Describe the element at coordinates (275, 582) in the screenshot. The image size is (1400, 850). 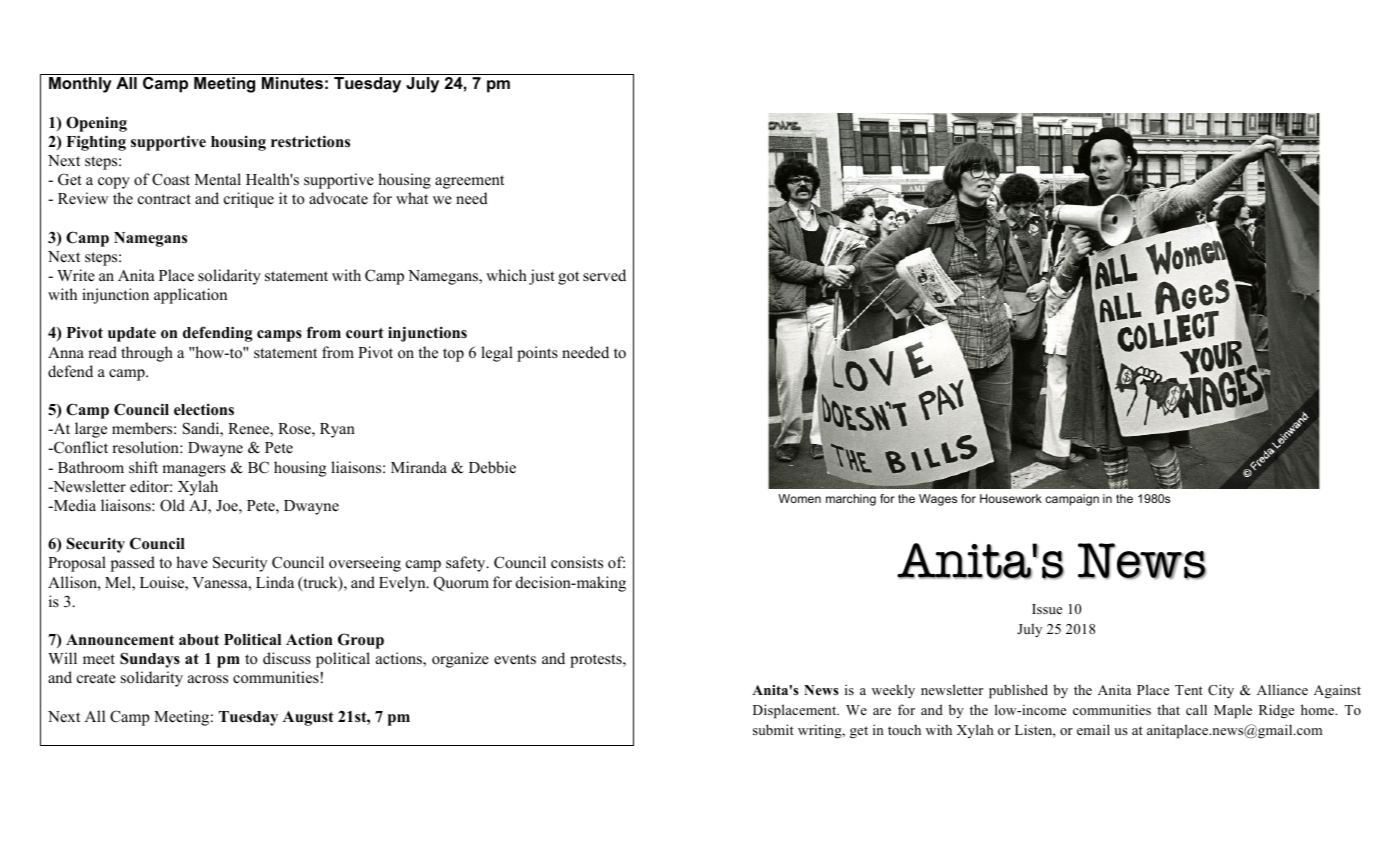
I see `Linda` at that location.
